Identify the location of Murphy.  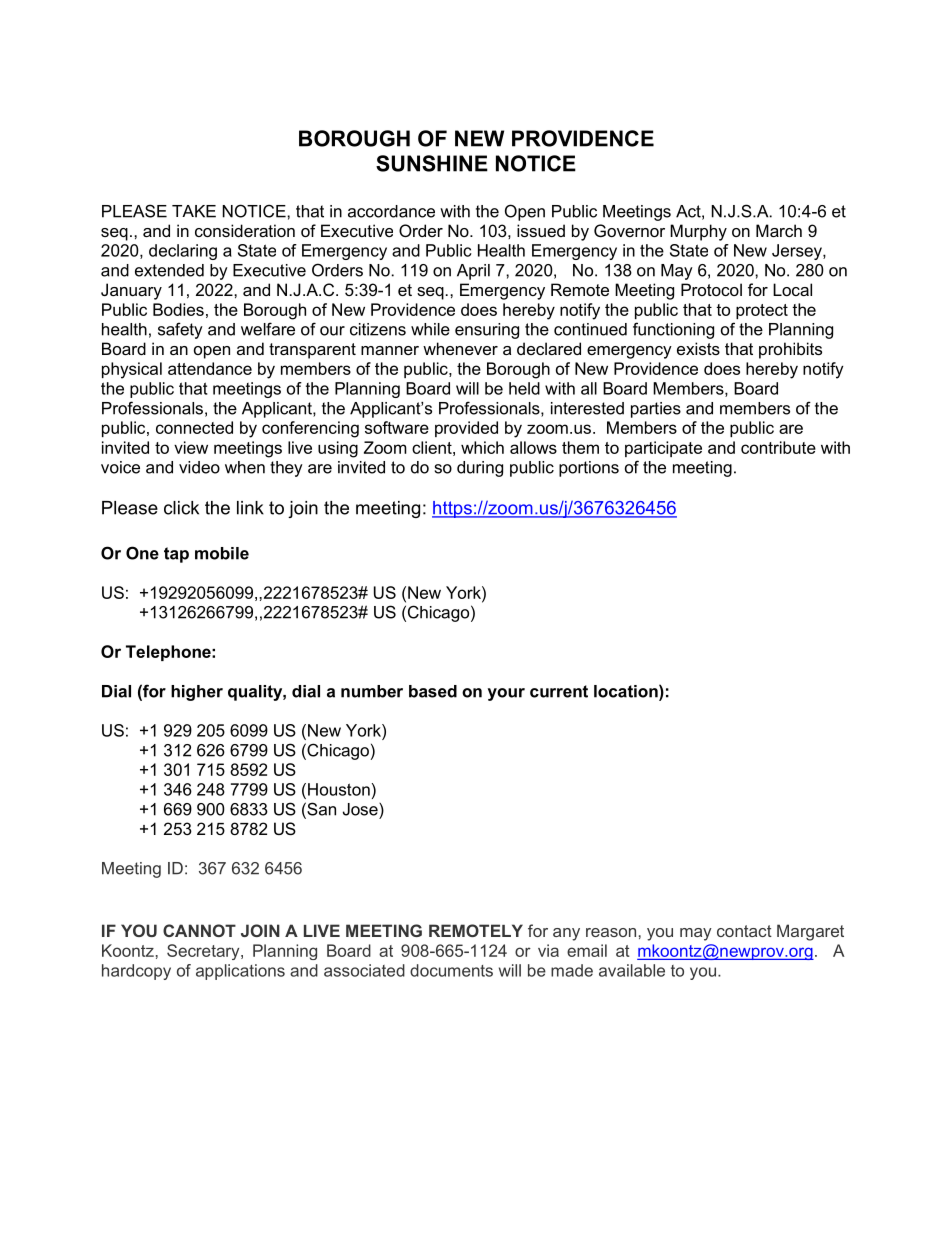
(698, 232).
